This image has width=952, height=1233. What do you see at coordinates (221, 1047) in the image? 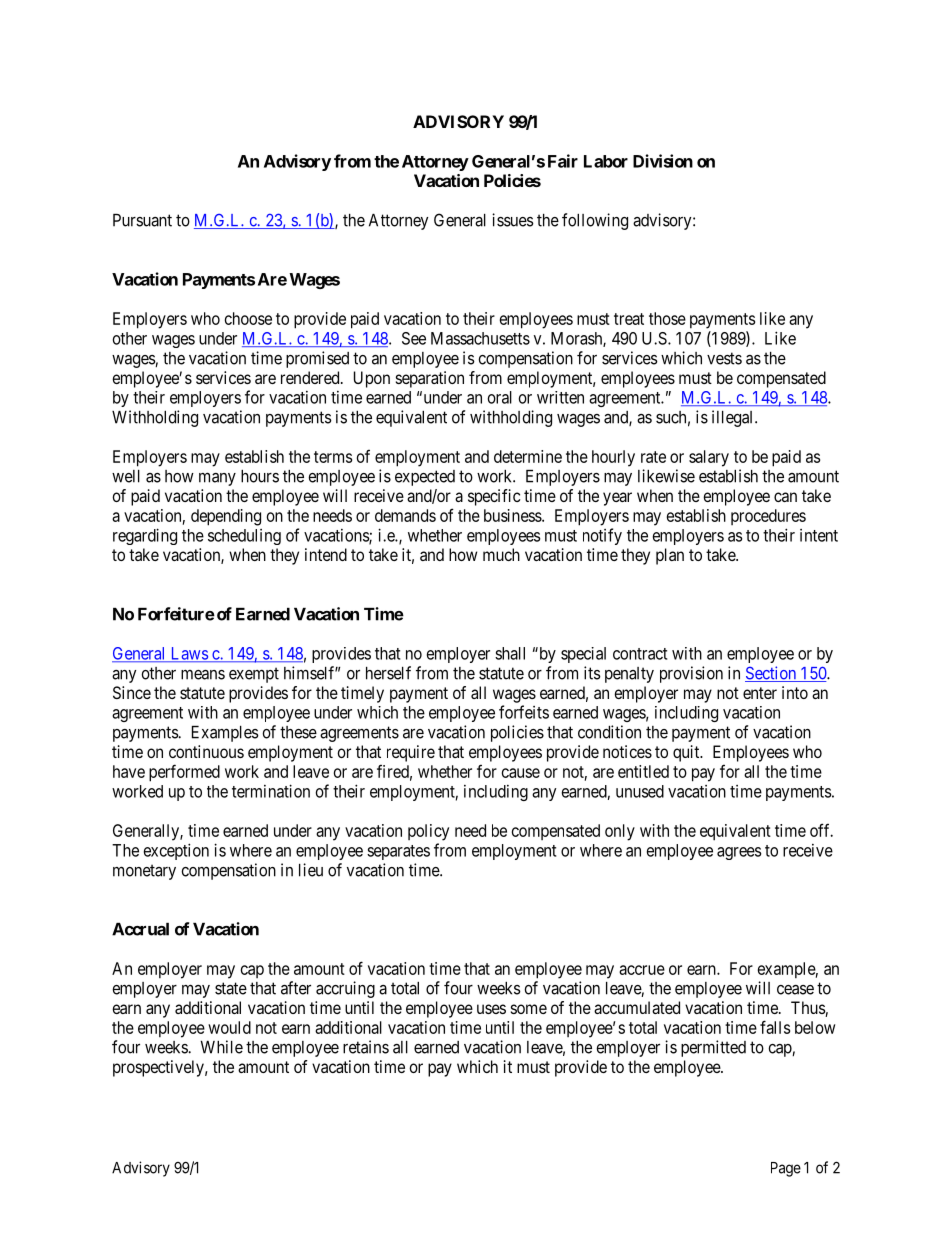
I see `While` at bounding box center [221, 1047].
